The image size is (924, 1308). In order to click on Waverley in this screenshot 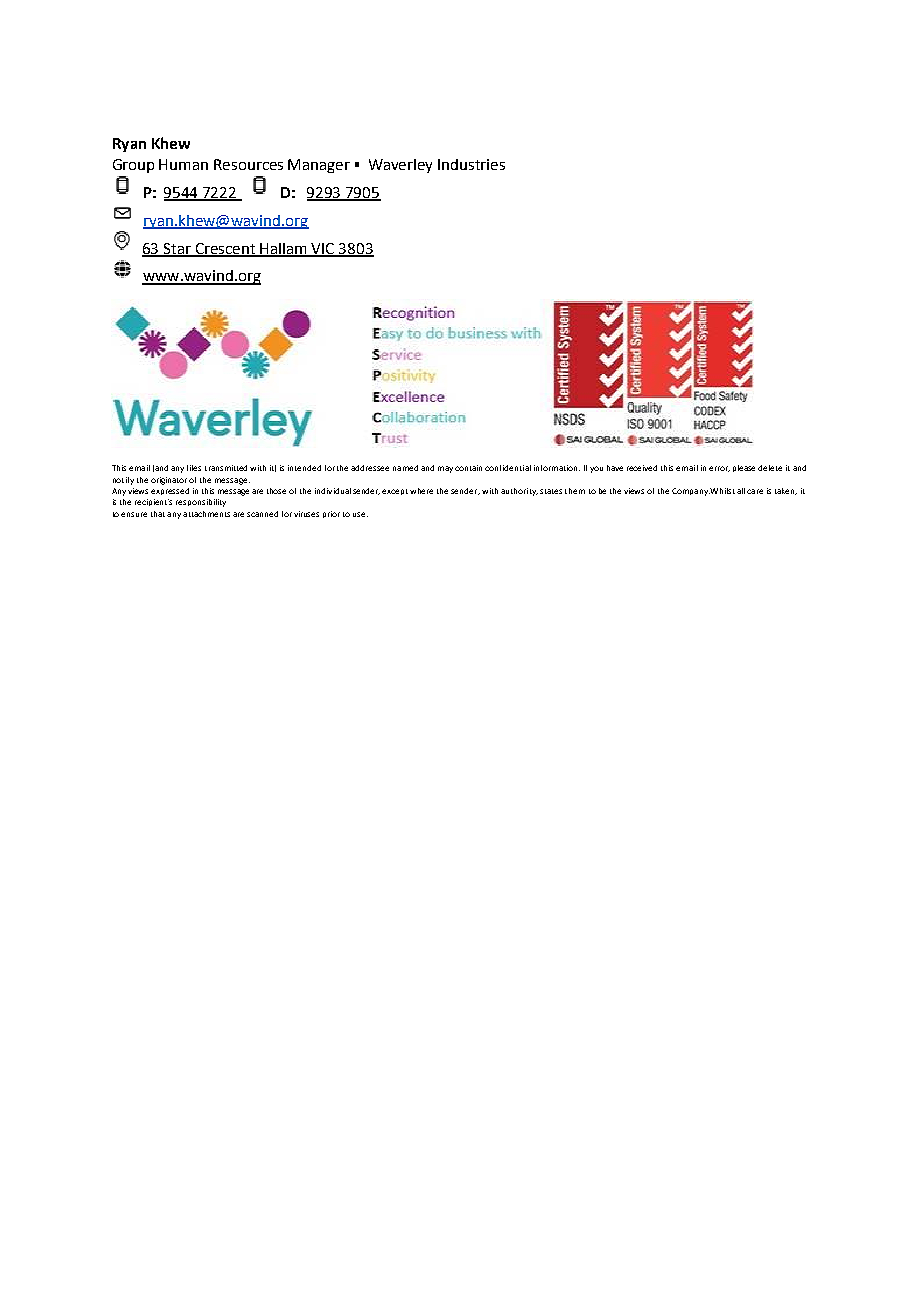, I will do `click(400, 166)`.
